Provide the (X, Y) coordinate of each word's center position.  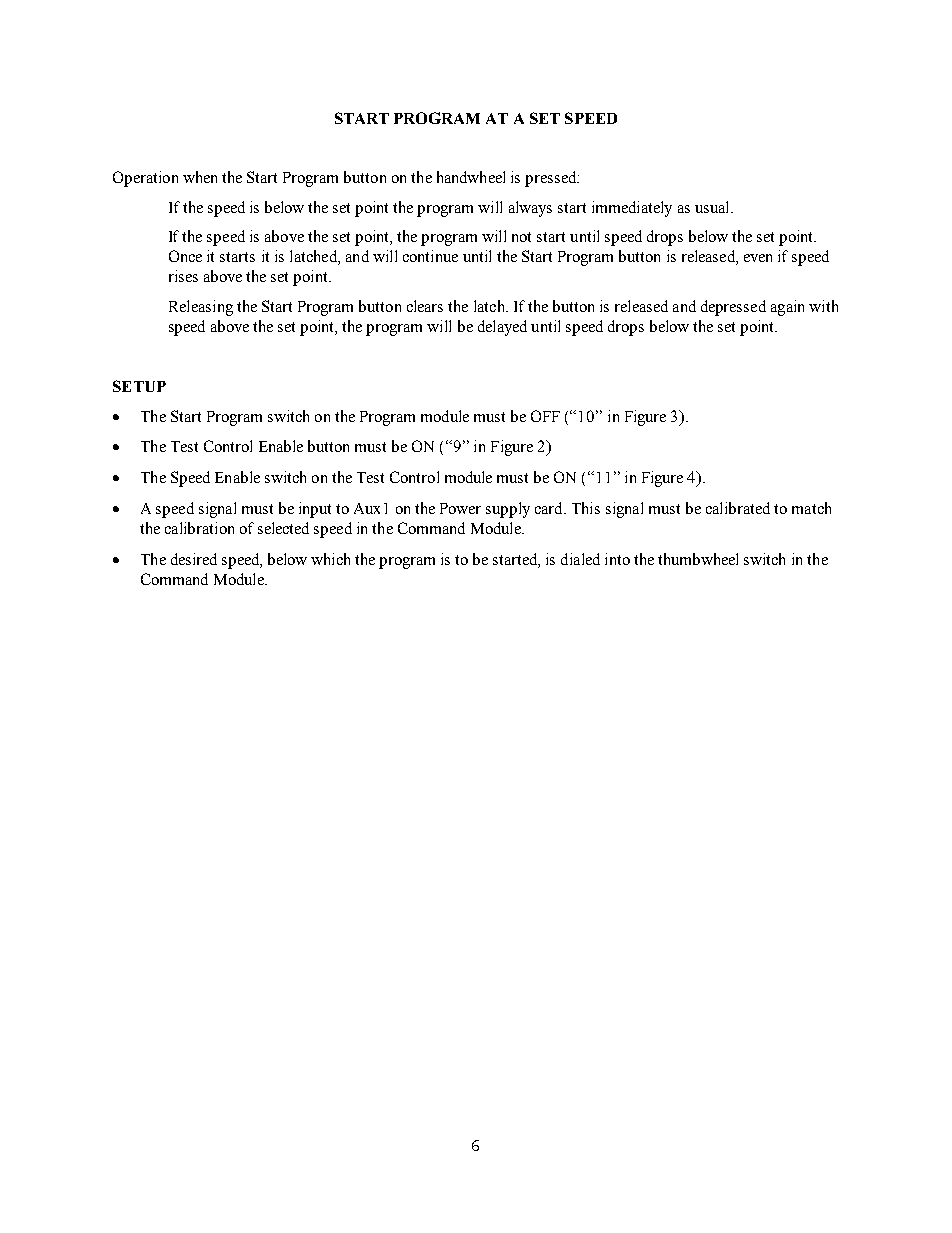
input (315, 510)
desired (194, 559)
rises (183, 276)
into (617, 559)
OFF (545, 416)
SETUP (139, 386)
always (530, 209)
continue (430, 256)
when (200, 177)
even (758, 258)
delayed (502, 328)
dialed (580, 559)
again (787, 308)
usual (713, 207)
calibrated (738, 508)
